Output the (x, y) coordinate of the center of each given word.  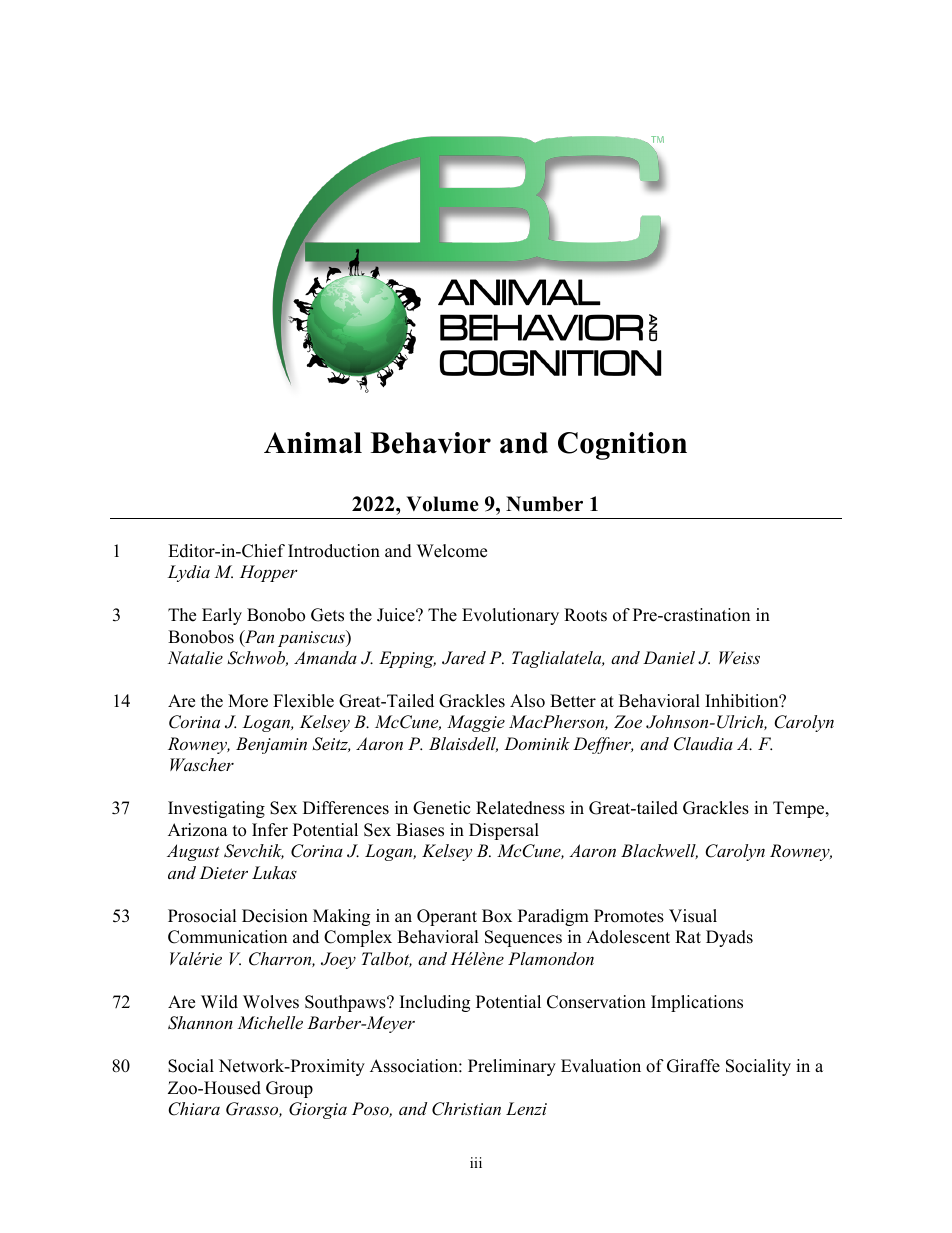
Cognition (622, 446)
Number (544, 504)
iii (476, 1162)
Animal (313, 442)
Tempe (800, 809)
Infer (270, 830)
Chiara (194, 1109)
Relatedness (520, 808)
